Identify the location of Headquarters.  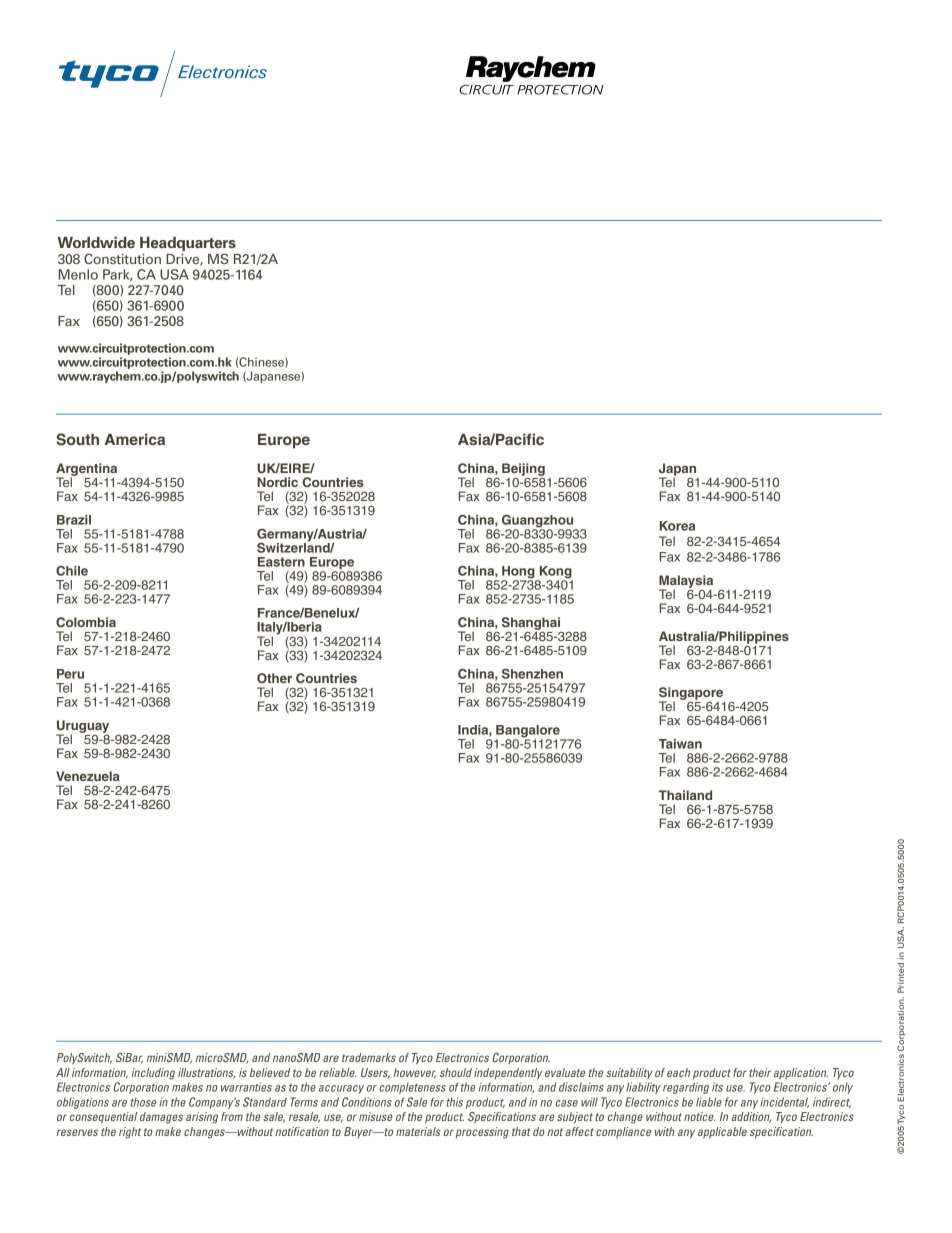
(188, 245).
